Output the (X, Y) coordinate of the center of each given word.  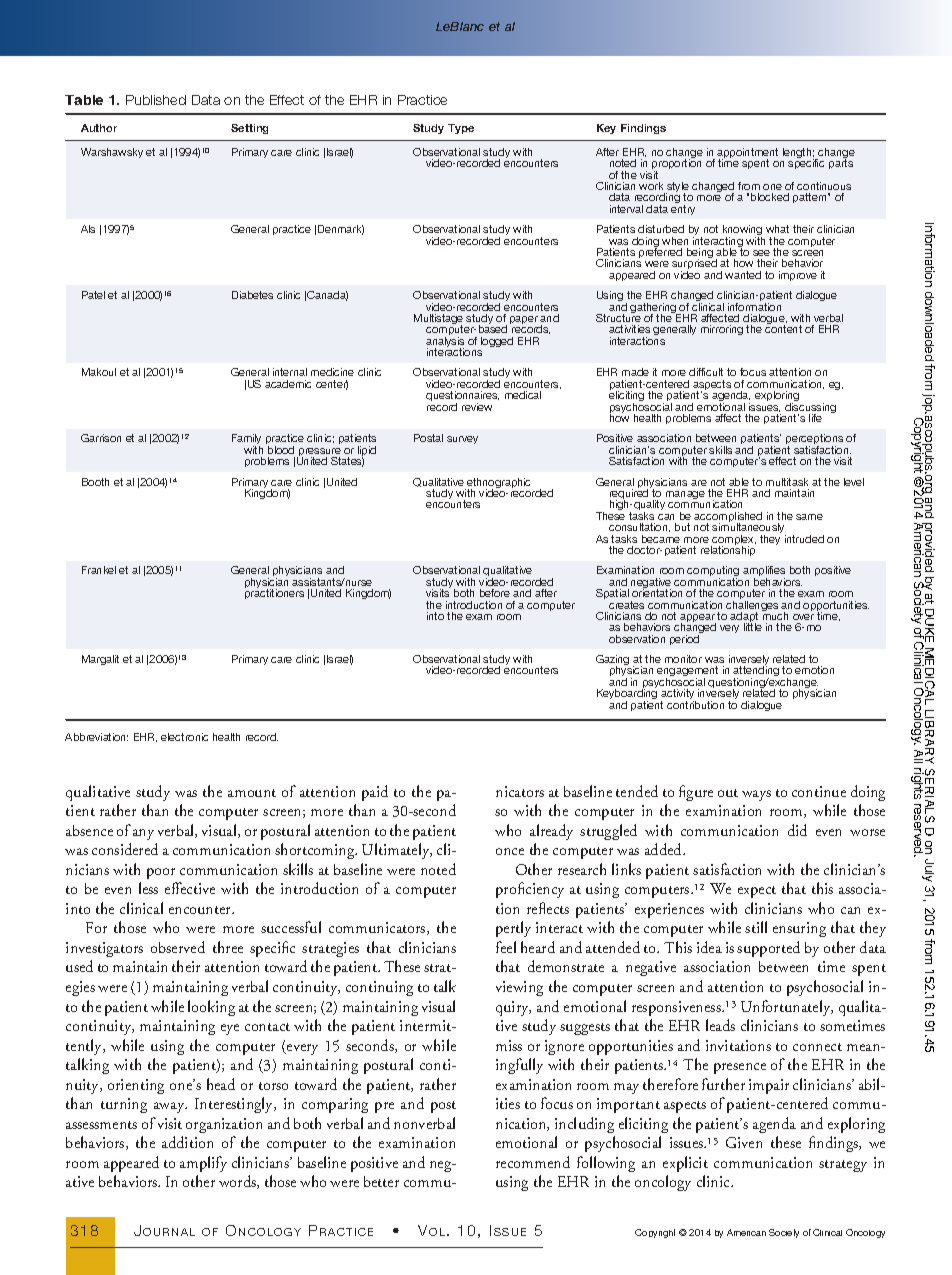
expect (757, 892)
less (148, 888)
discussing (810, 409)
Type (461, 129)
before (495, 593)
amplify (203, 1164)
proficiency (530, 890)
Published (156, 100)
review (477, 407)
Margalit (100, 660)
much (775, 615)
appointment (747, 154)
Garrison (101, 438)
